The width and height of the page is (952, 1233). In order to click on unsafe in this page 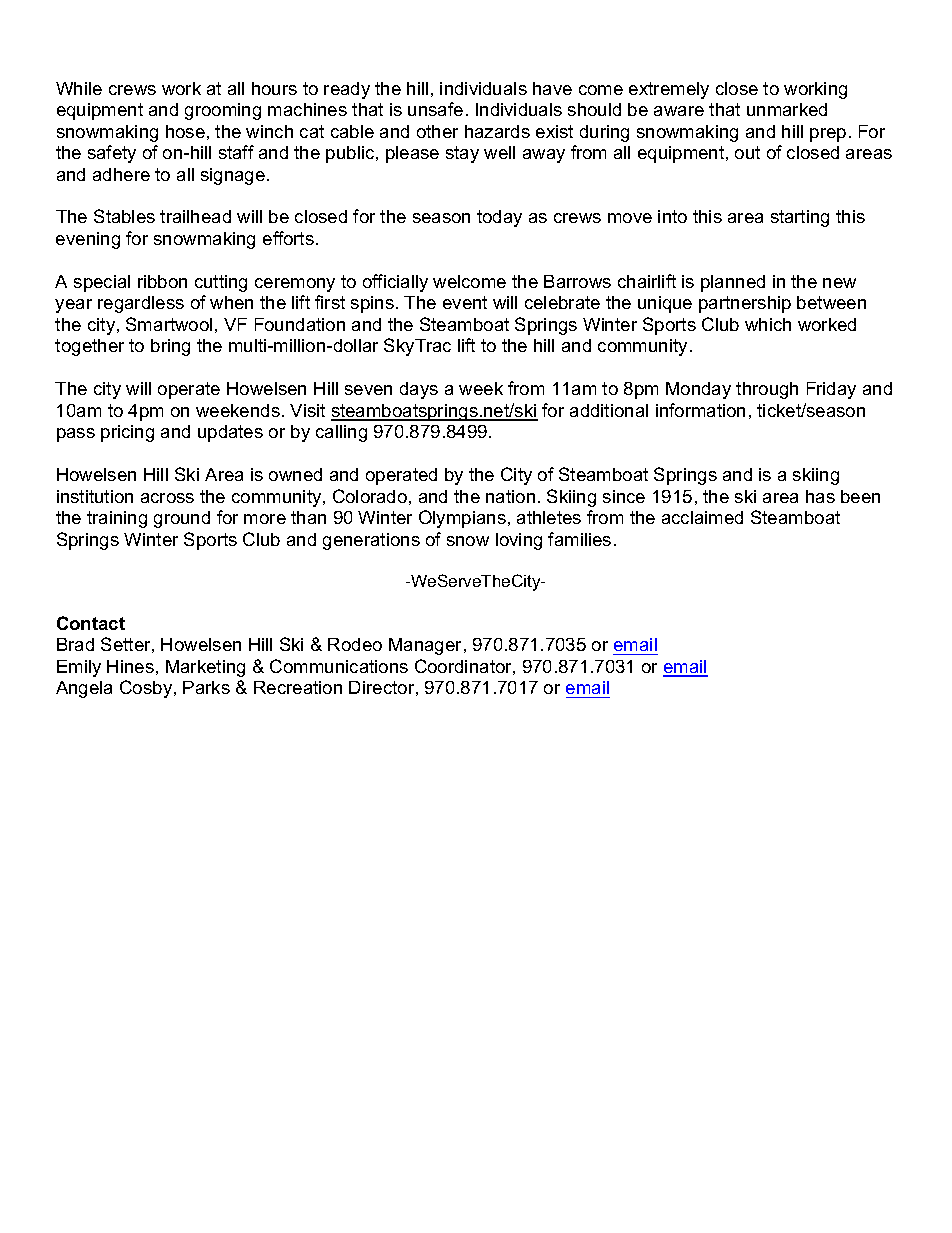, I will do `click(435, 109)`.
